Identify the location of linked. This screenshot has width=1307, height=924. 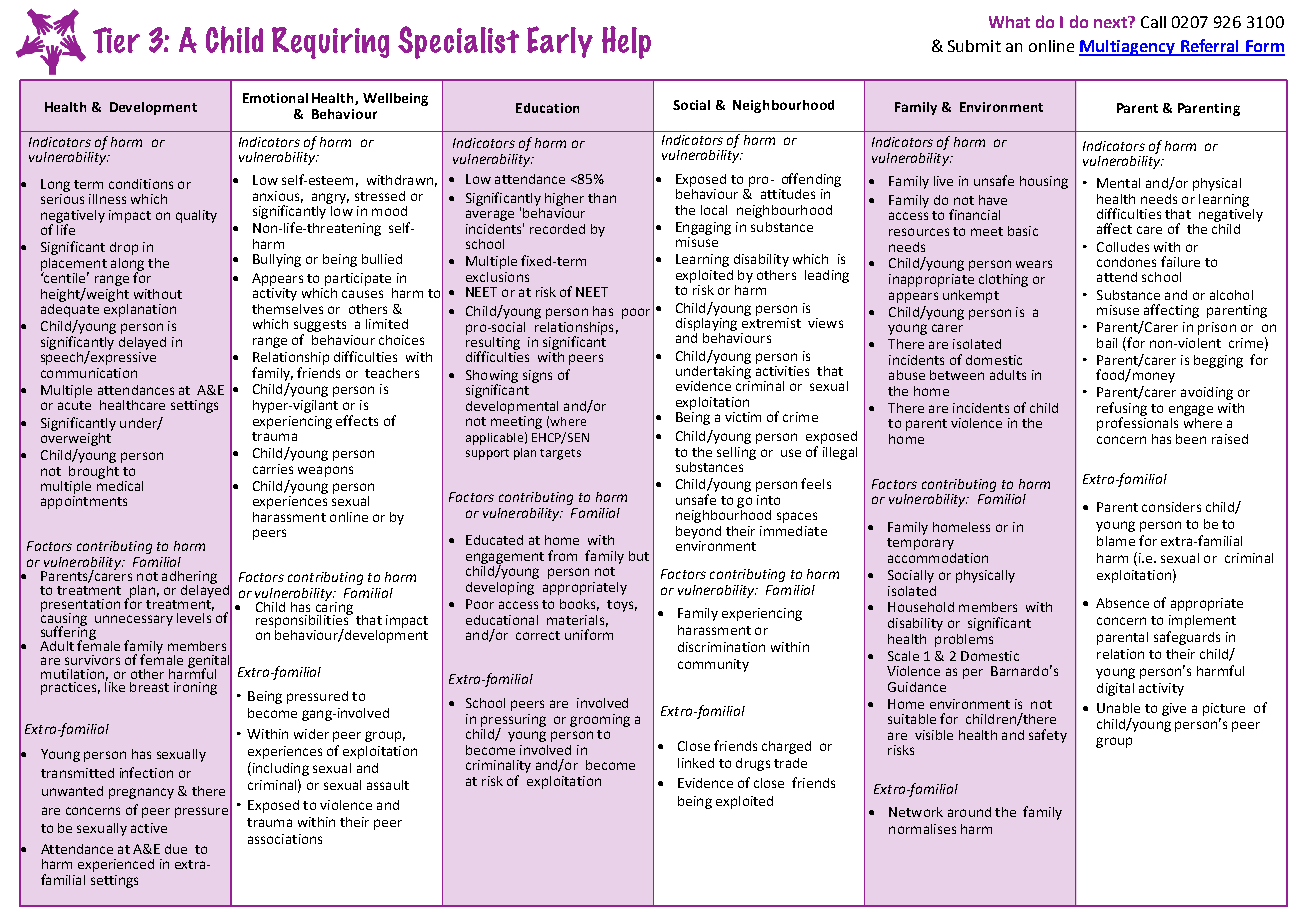
(696, 763).
